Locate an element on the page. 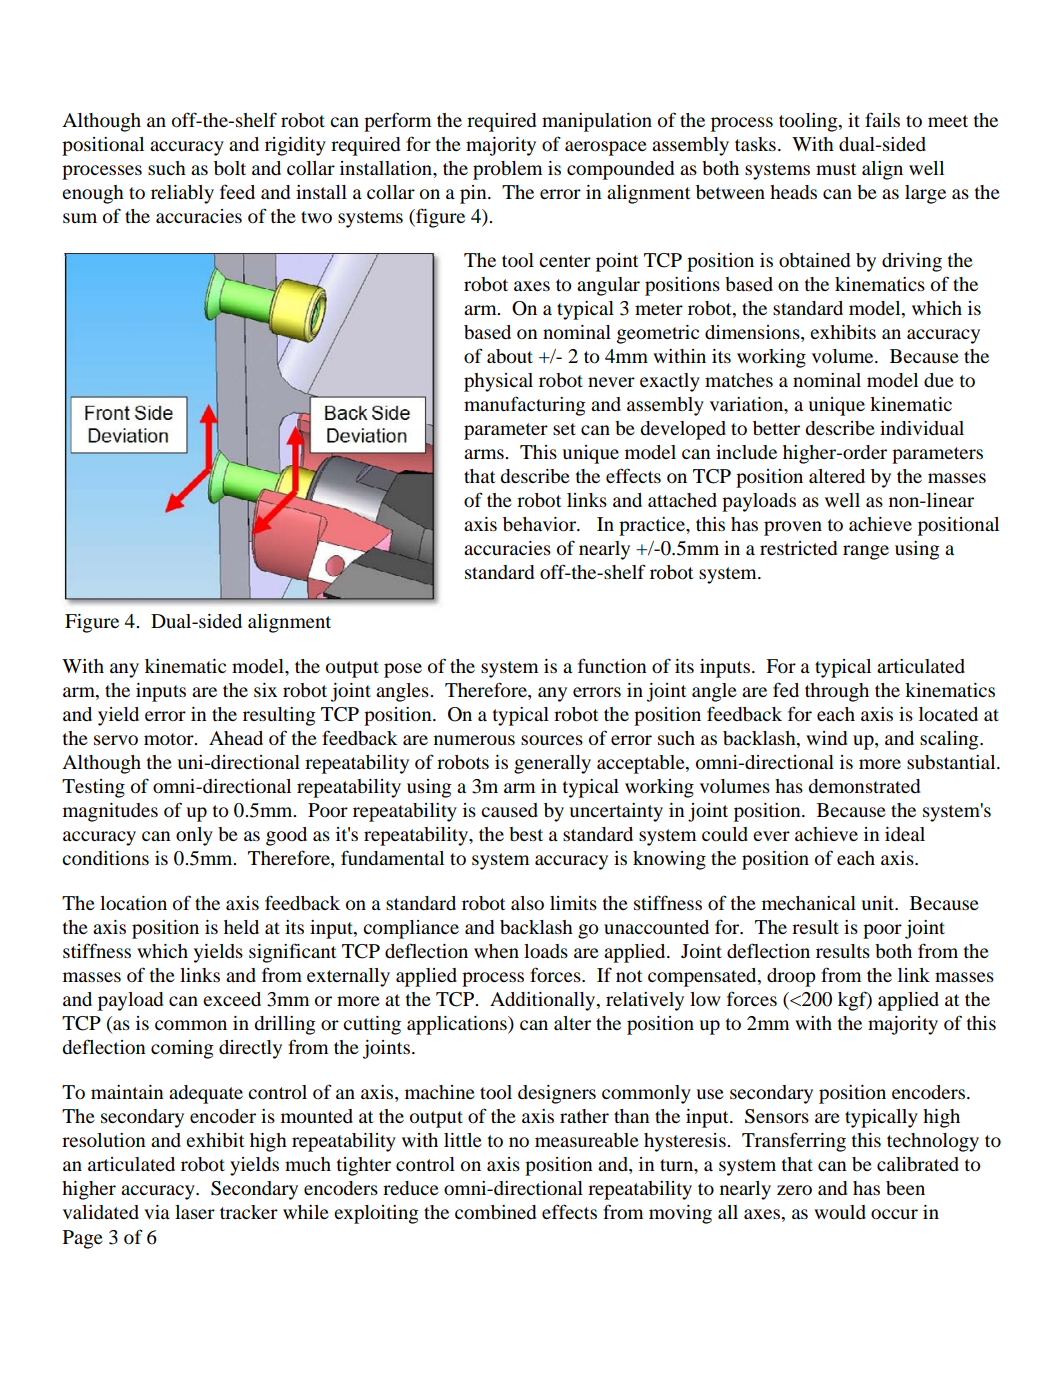 This image has height=1377, width=1064. laser is located at coordinates (195, 1212).
